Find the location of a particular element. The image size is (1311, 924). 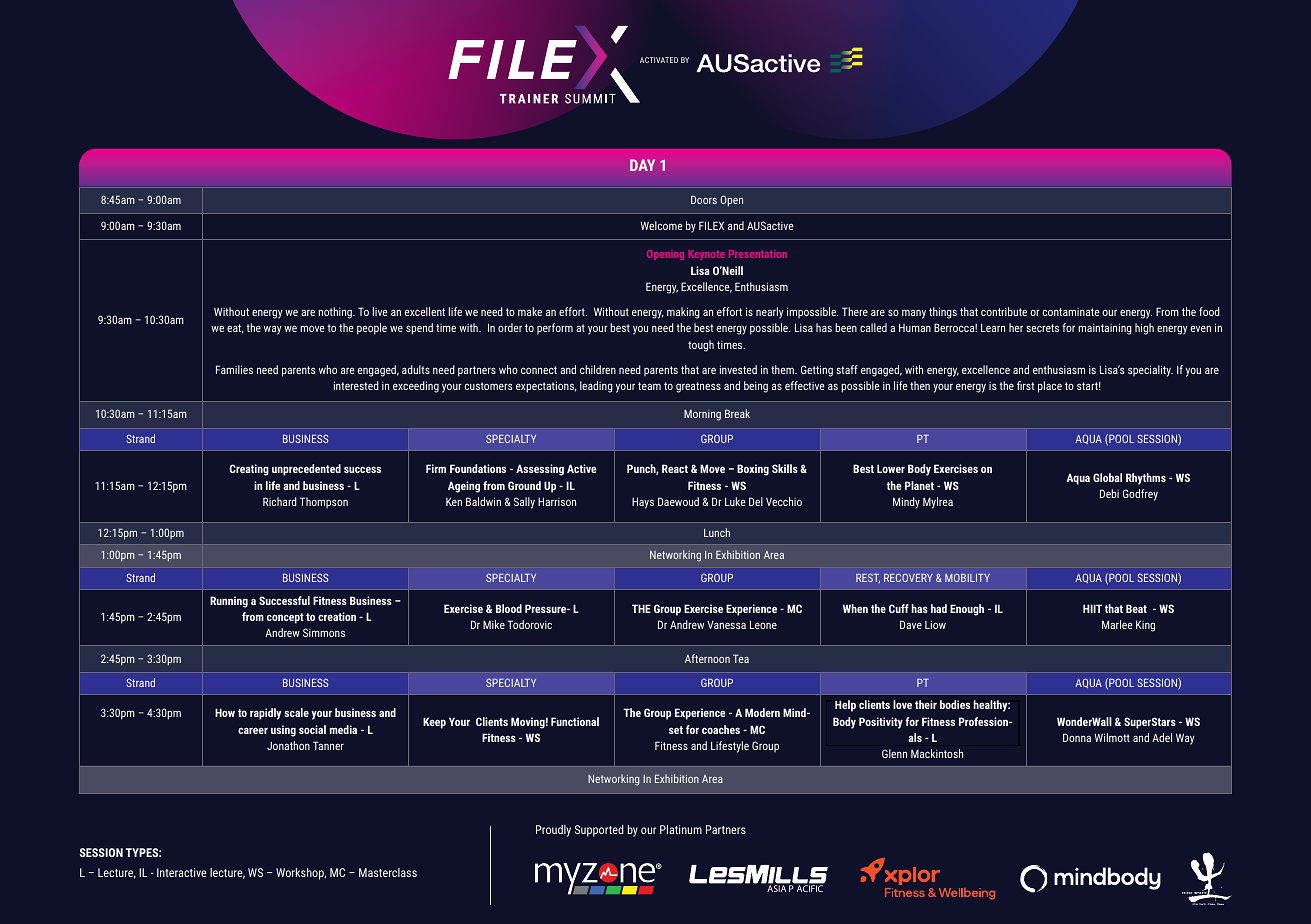

unprecedented is located at coordinates (306, 470).
